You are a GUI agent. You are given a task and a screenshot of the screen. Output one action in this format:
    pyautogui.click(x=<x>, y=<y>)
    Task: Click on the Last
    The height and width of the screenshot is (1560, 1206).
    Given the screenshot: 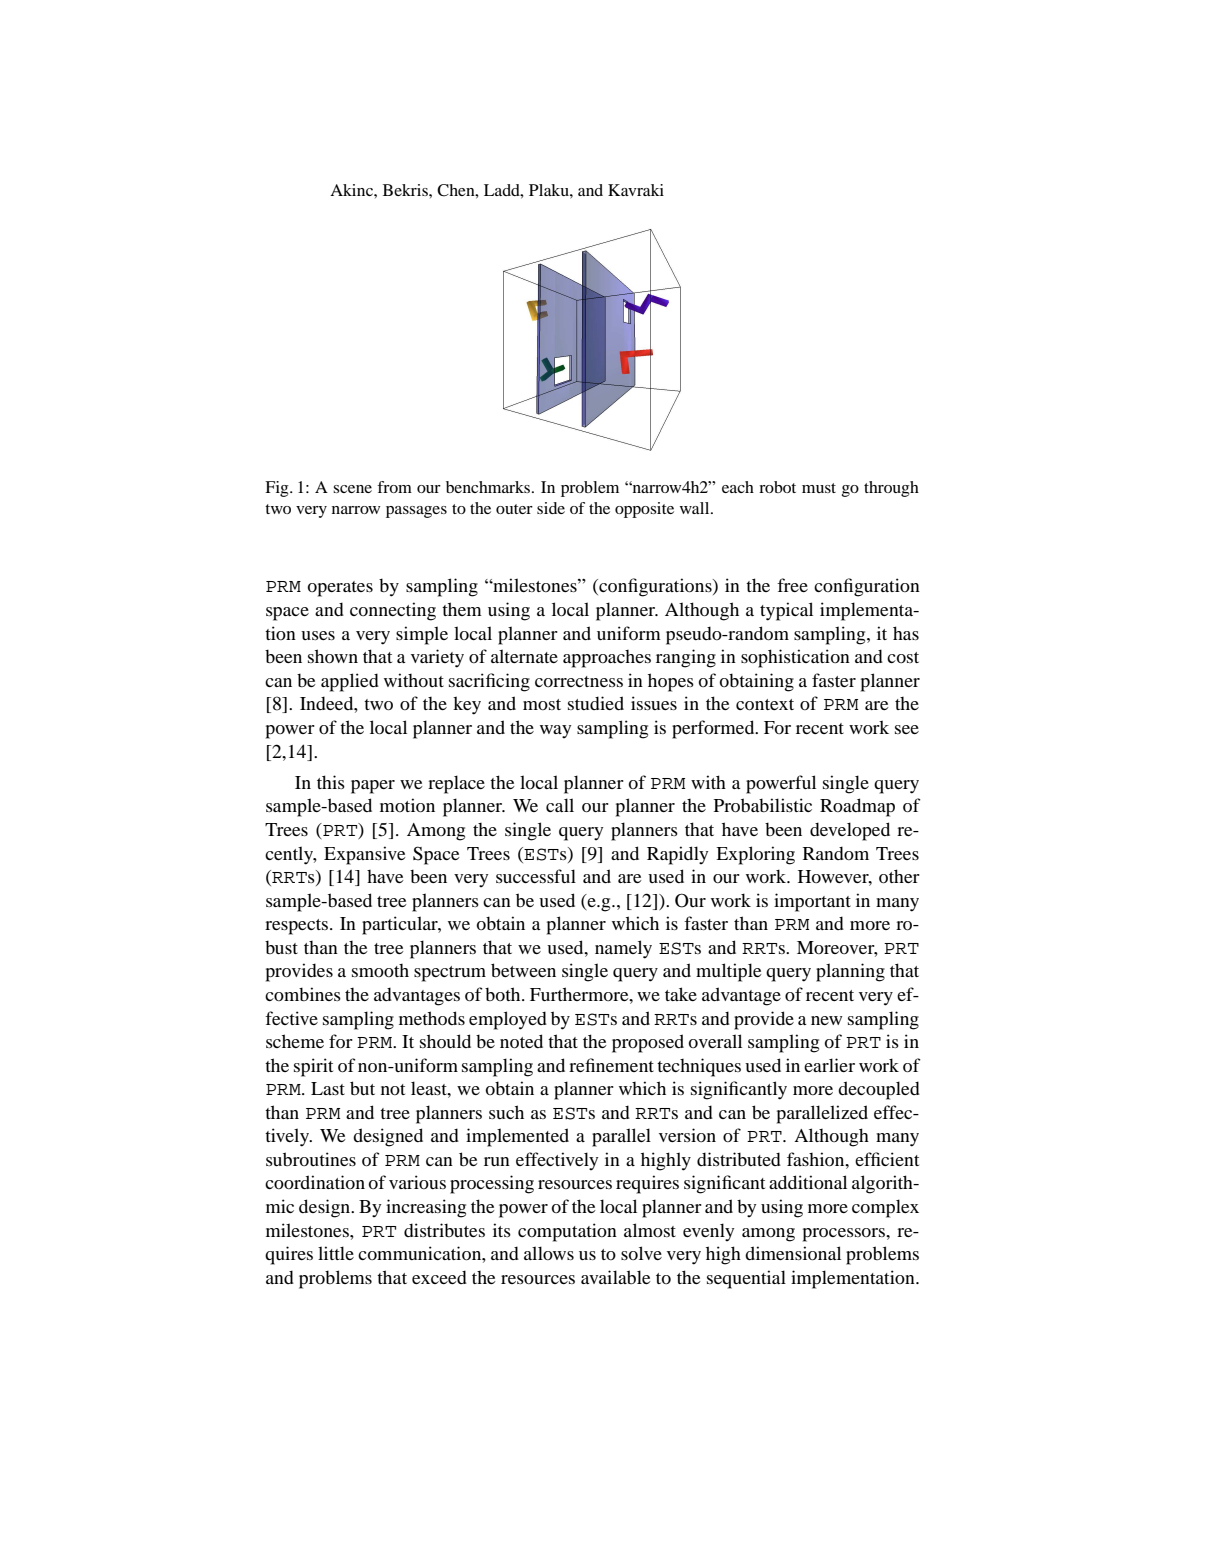 What is the action you would take?
    pyautogui.click(x=328, y=1088)
